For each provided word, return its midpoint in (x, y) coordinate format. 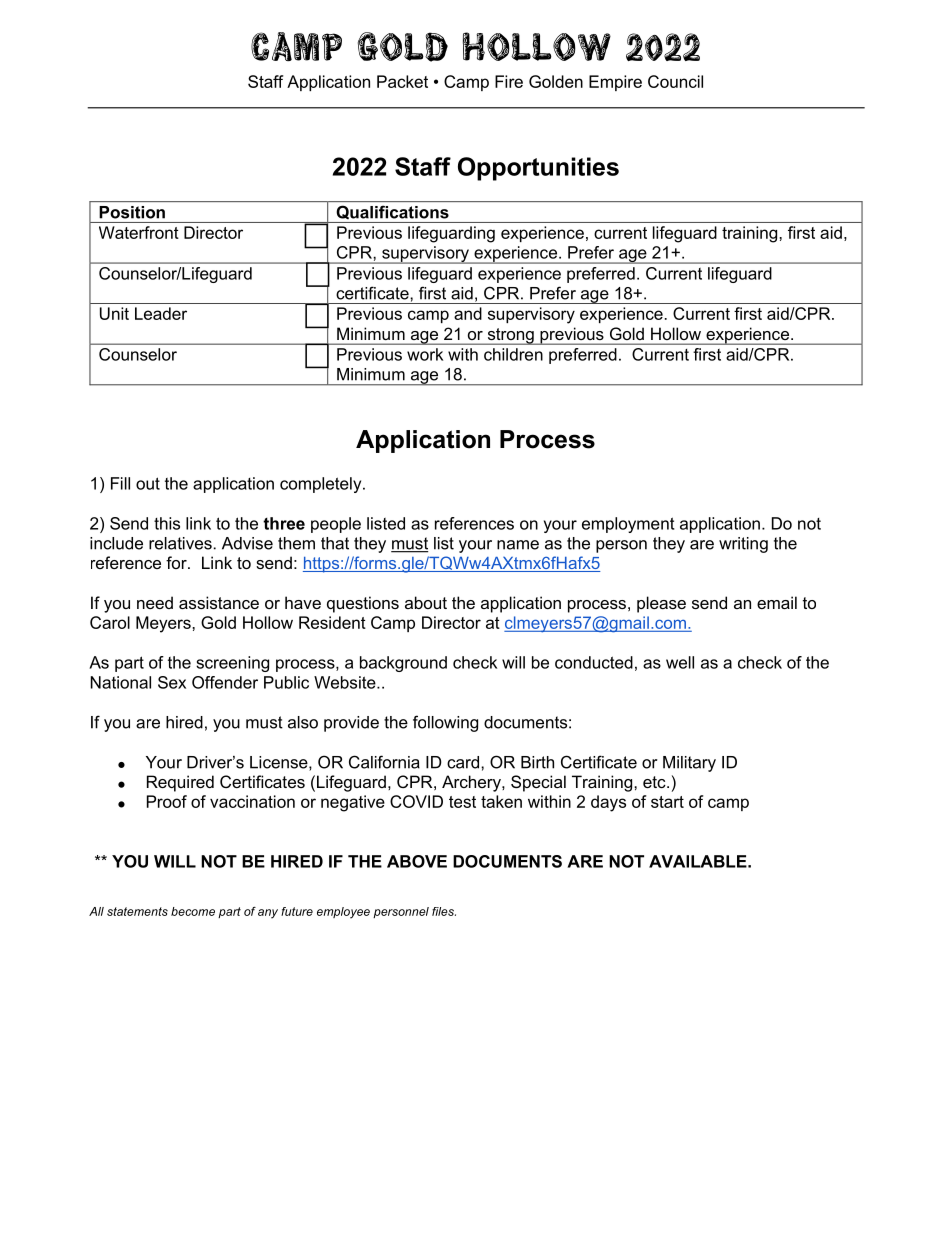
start (667, 802)
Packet (402, 81)
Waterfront (139, 232)
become (193, 911)
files (444, 911)
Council (675, 81)
